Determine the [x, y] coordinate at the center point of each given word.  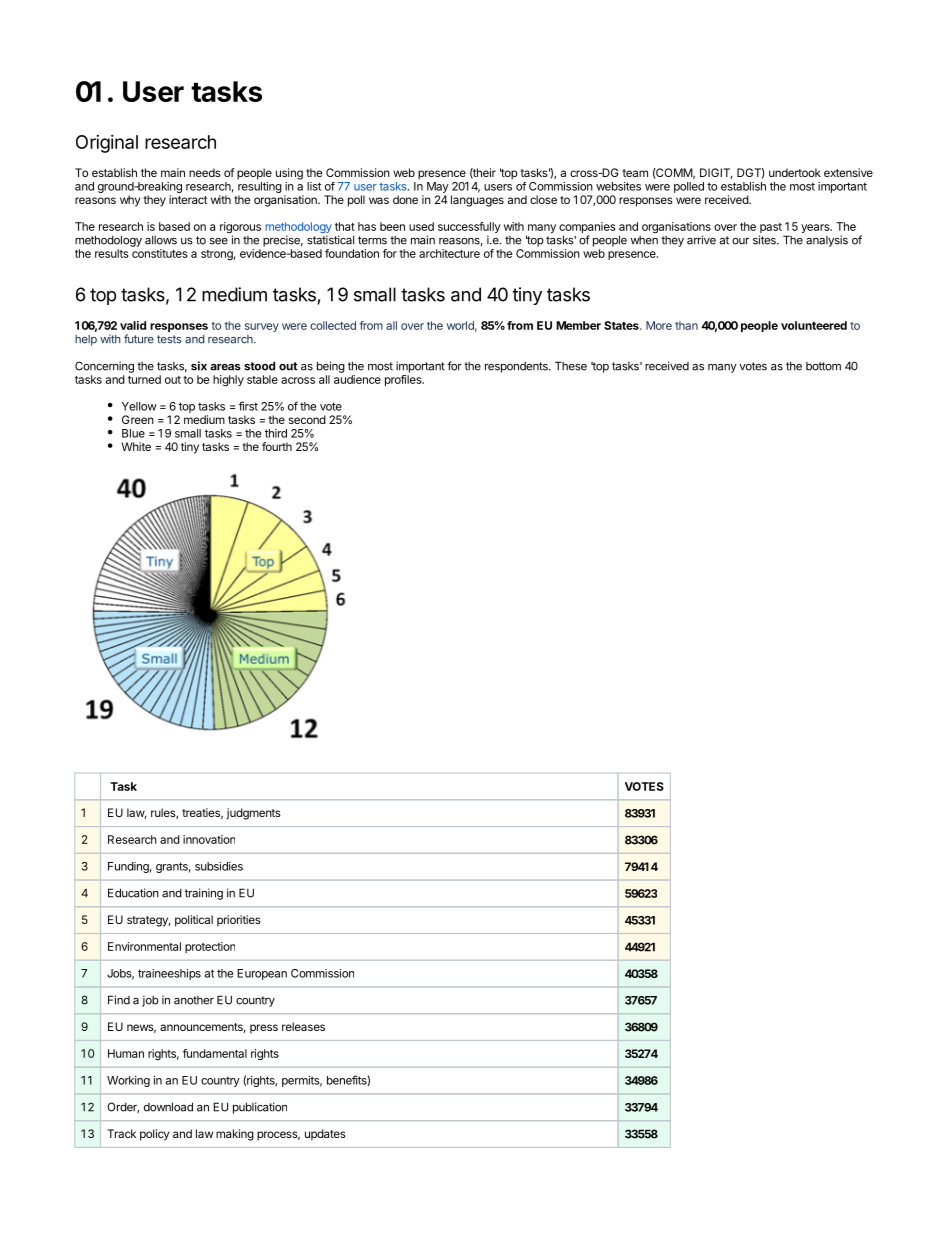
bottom [823, 366]
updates [325, 1135]
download [168, 1107]
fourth [277, 446]
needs [205, 172]
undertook [795, 172]
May [438, 189]
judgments [253, 814]
